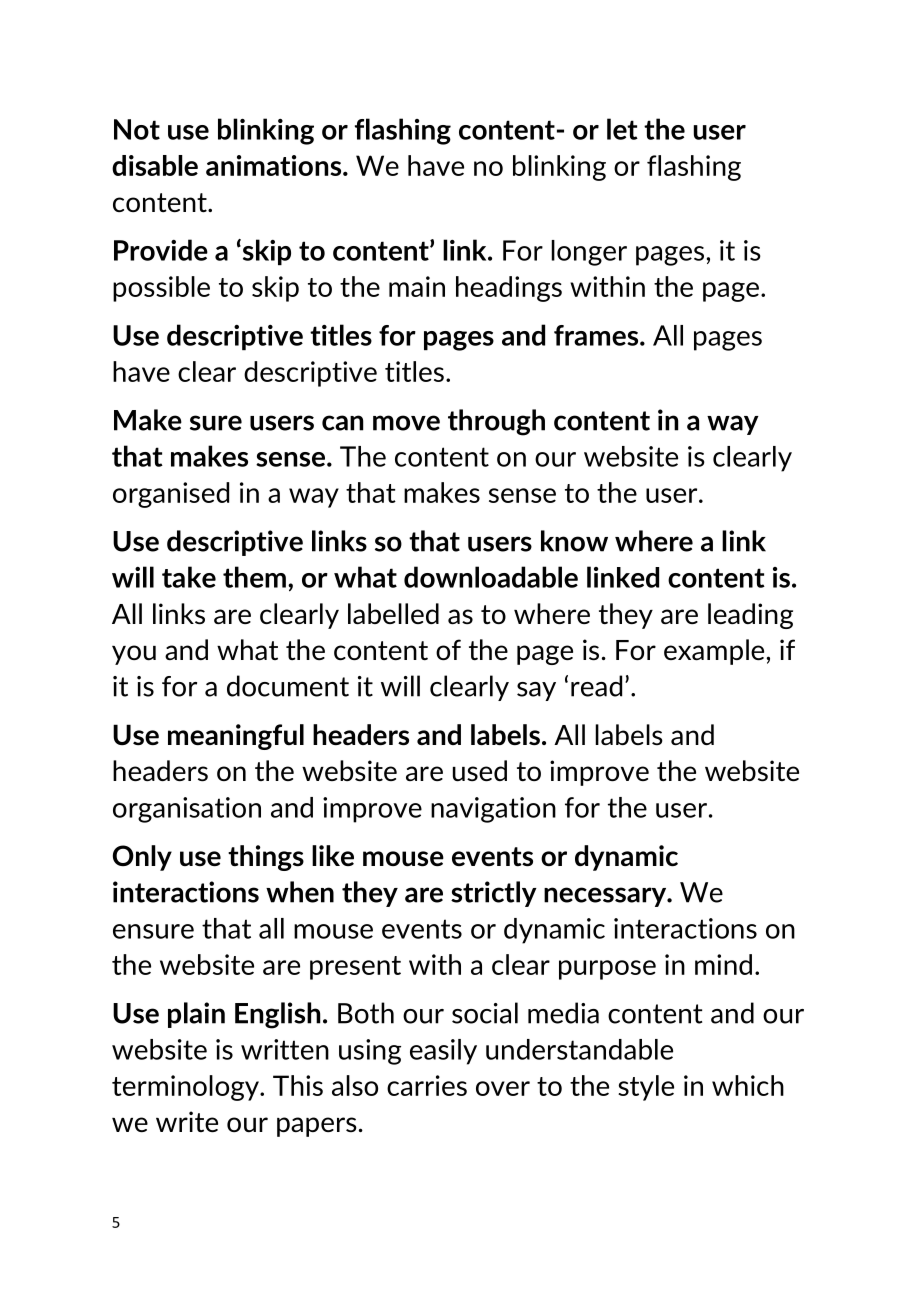 This screenshot has width=924, height=1308. What do you see at coordinates (393, 614) in the screenshot?
I see `labelled` at bounding box center [393, 614].
